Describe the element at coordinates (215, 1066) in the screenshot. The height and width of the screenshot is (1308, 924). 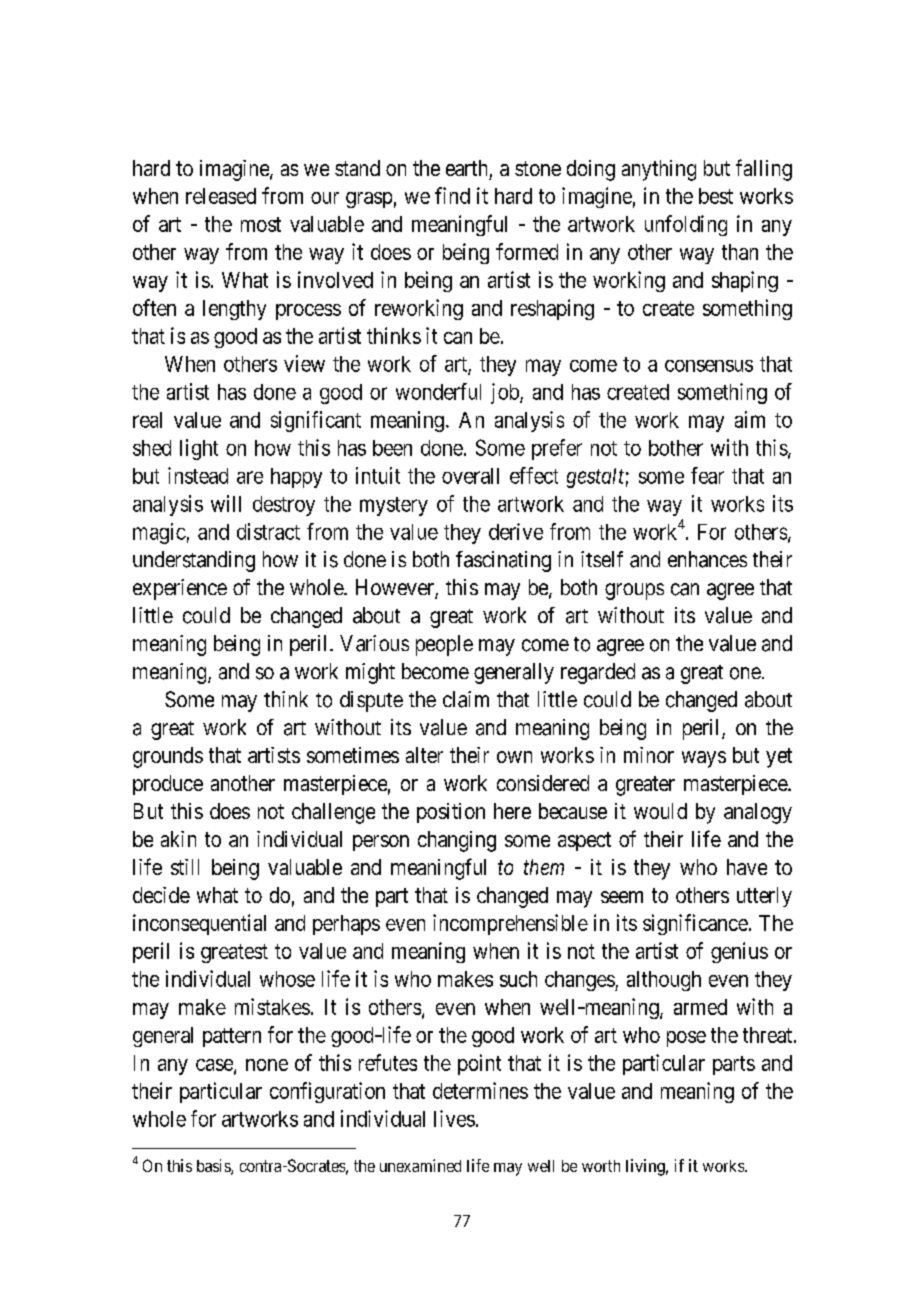
I see `case` at that location.
